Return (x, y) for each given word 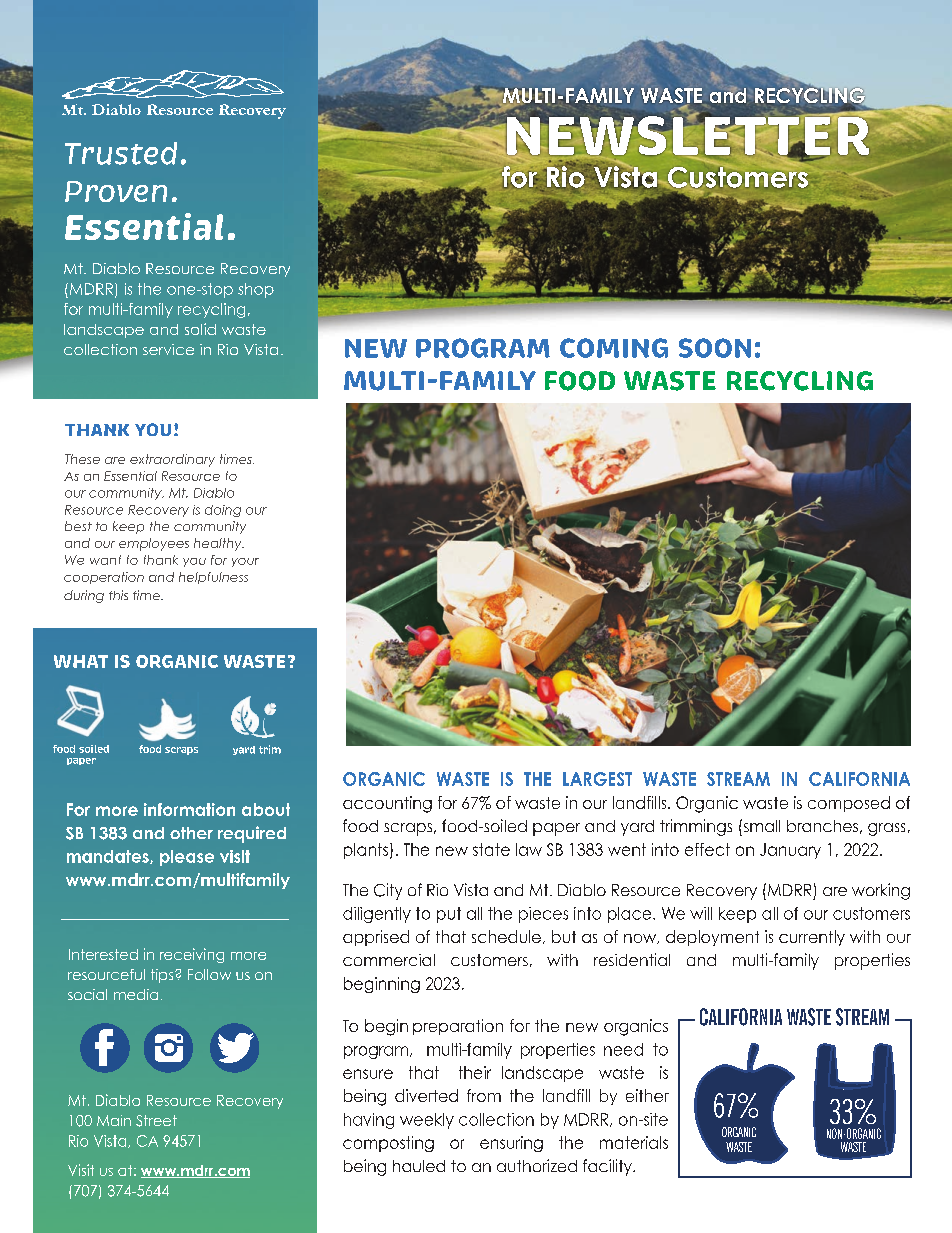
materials (634, 1142)
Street (156, 1121)
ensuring (511, 1144)
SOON (715, 348)
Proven (116, 191)
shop (256, 290)
